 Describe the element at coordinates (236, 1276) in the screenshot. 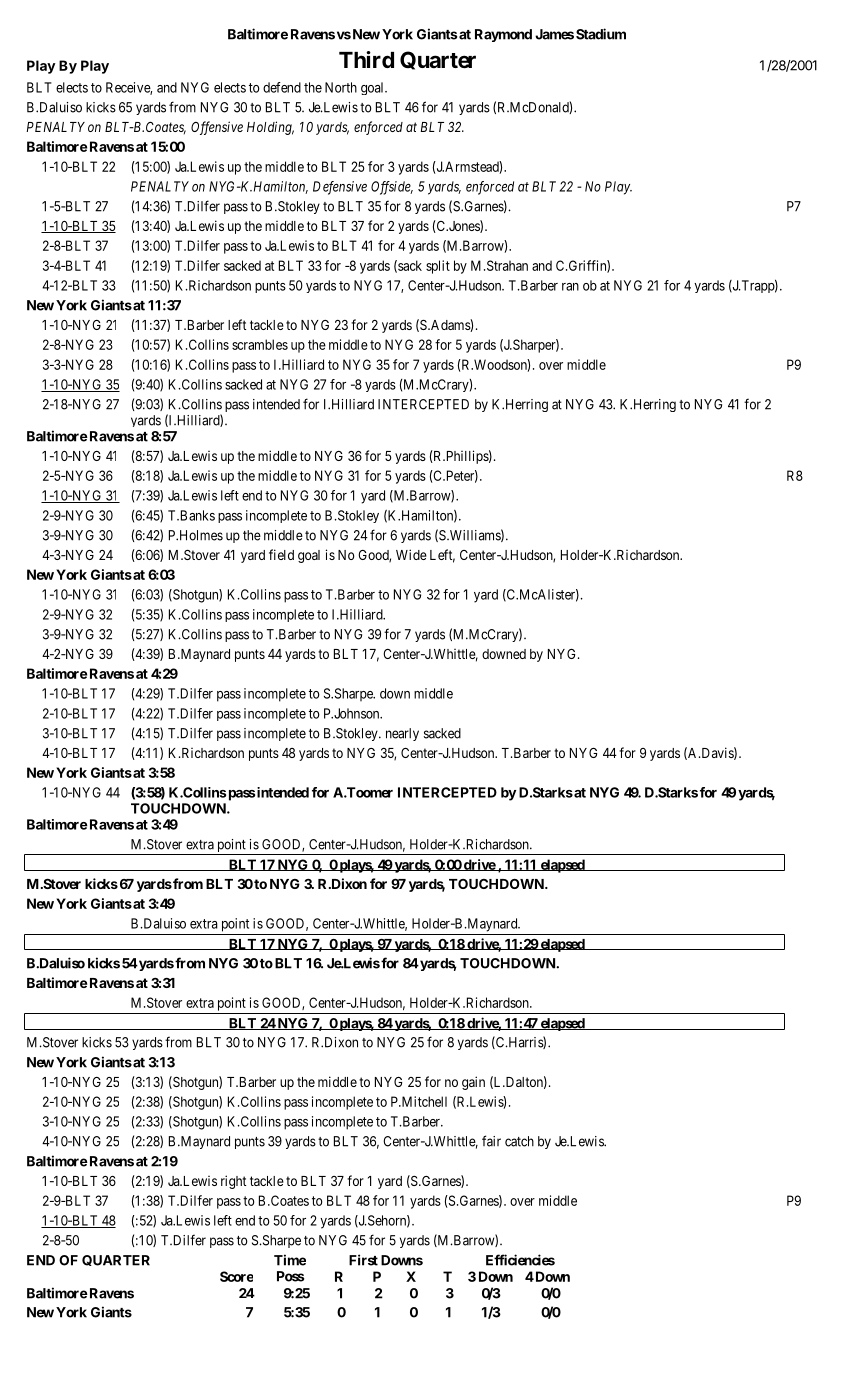

I see `Score` at that location.
